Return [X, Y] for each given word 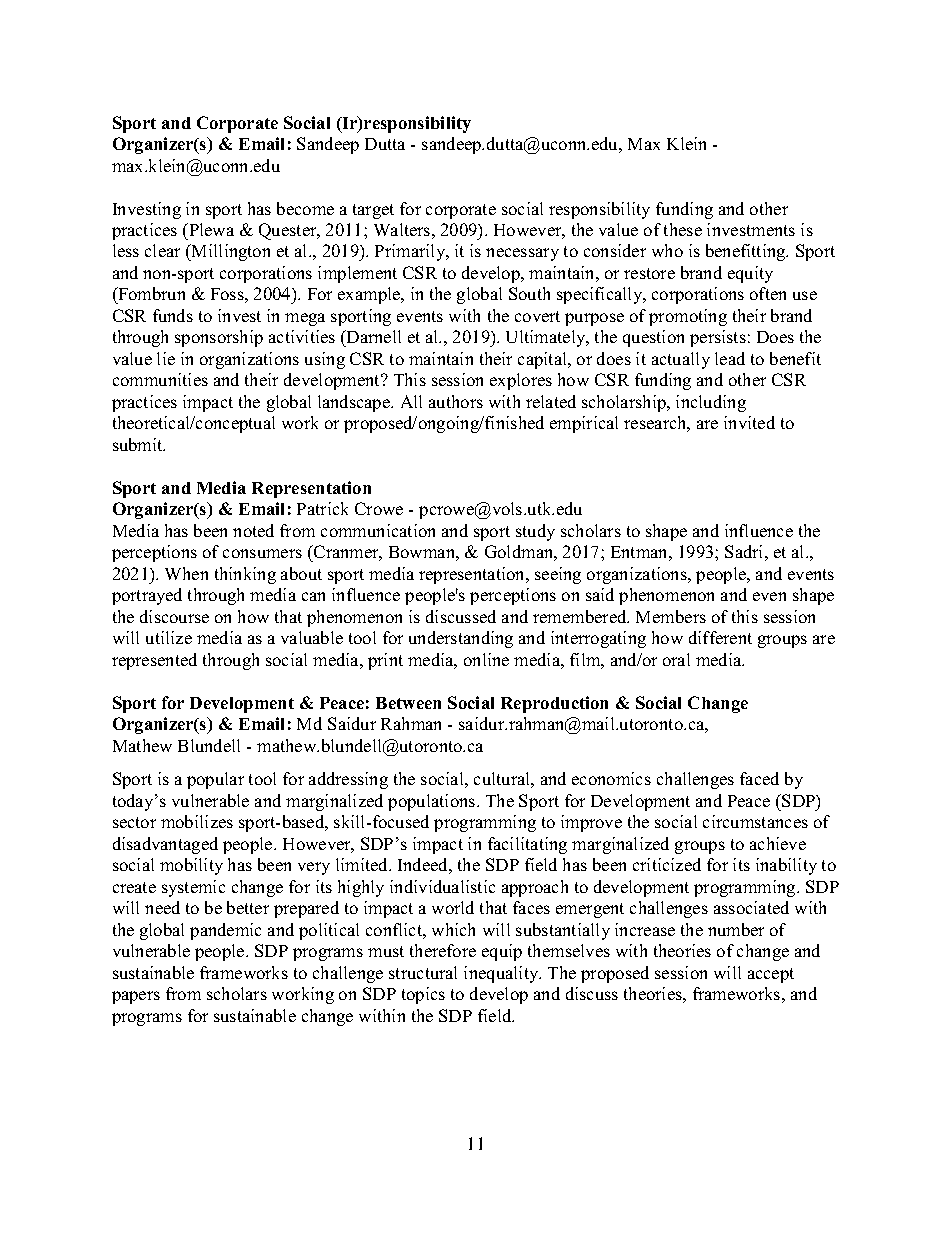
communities [160, 379]
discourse [174, 616]
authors [456, 401]
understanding [461, 639]
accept [771, 975]
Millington [230, 252]
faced [759, 778]
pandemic [225, 931]
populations [433, 802]
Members [671, 616]
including [711, 403]
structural [423, 972]
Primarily [411, 252]
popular [215, 780]
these [683, 229]
